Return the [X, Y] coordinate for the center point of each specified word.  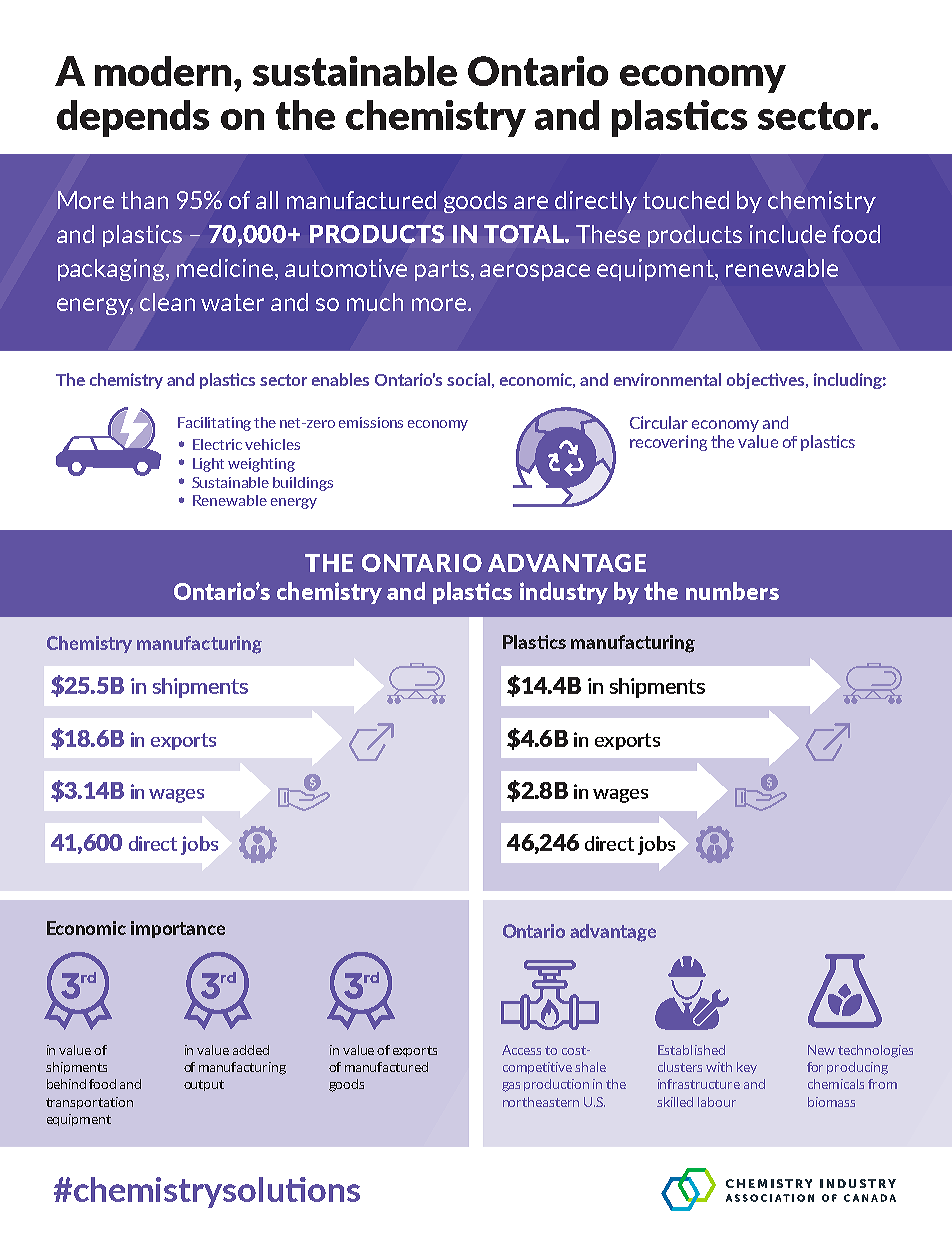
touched [686, 200]
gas [511, 1087]
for [815, 1067]
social [468, 379]
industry [564, 593]
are [531, 202]
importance [178, 929]
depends [133, 118]
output [204, 1085]
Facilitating [214, 424]
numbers [732, 591]
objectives [767, 381]
